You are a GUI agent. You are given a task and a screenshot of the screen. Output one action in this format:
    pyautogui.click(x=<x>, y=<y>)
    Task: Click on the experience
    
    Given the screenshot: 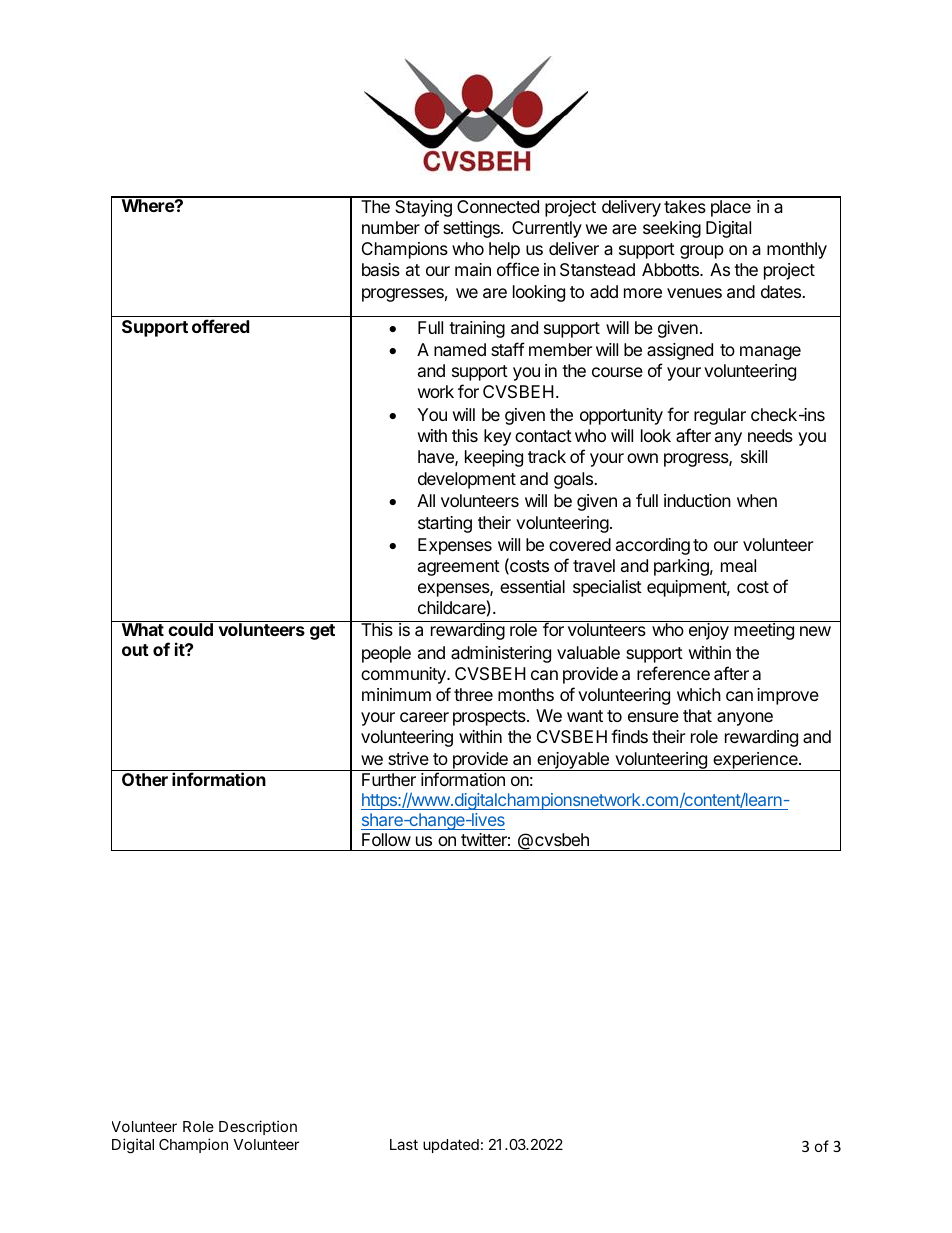 What is the action you would take?
    pyautogui.click(x=755, y=761)
